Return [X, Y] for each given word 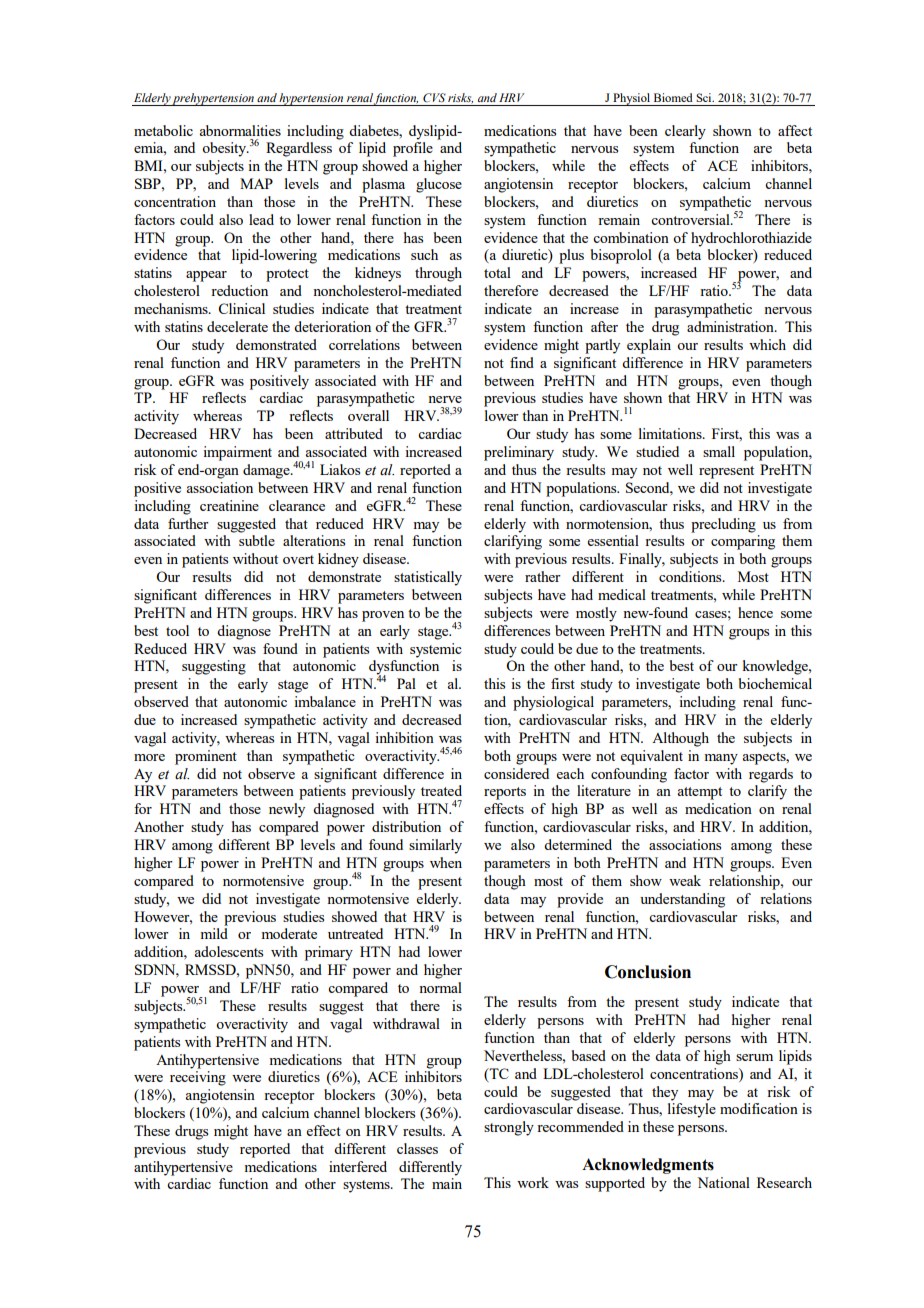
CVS [434, 97]
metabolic [163, 130]
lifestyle [692, 1110]
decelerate [237, 326]
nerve [445, 399]
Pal [406, 683]
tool [177, 630]
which [767, 344]
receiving [198, 1078]
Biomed [673, 97]
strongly [509, 1128]
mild [214, 933]
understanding [682, 900]
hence [755, 612]
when [446, 862]
